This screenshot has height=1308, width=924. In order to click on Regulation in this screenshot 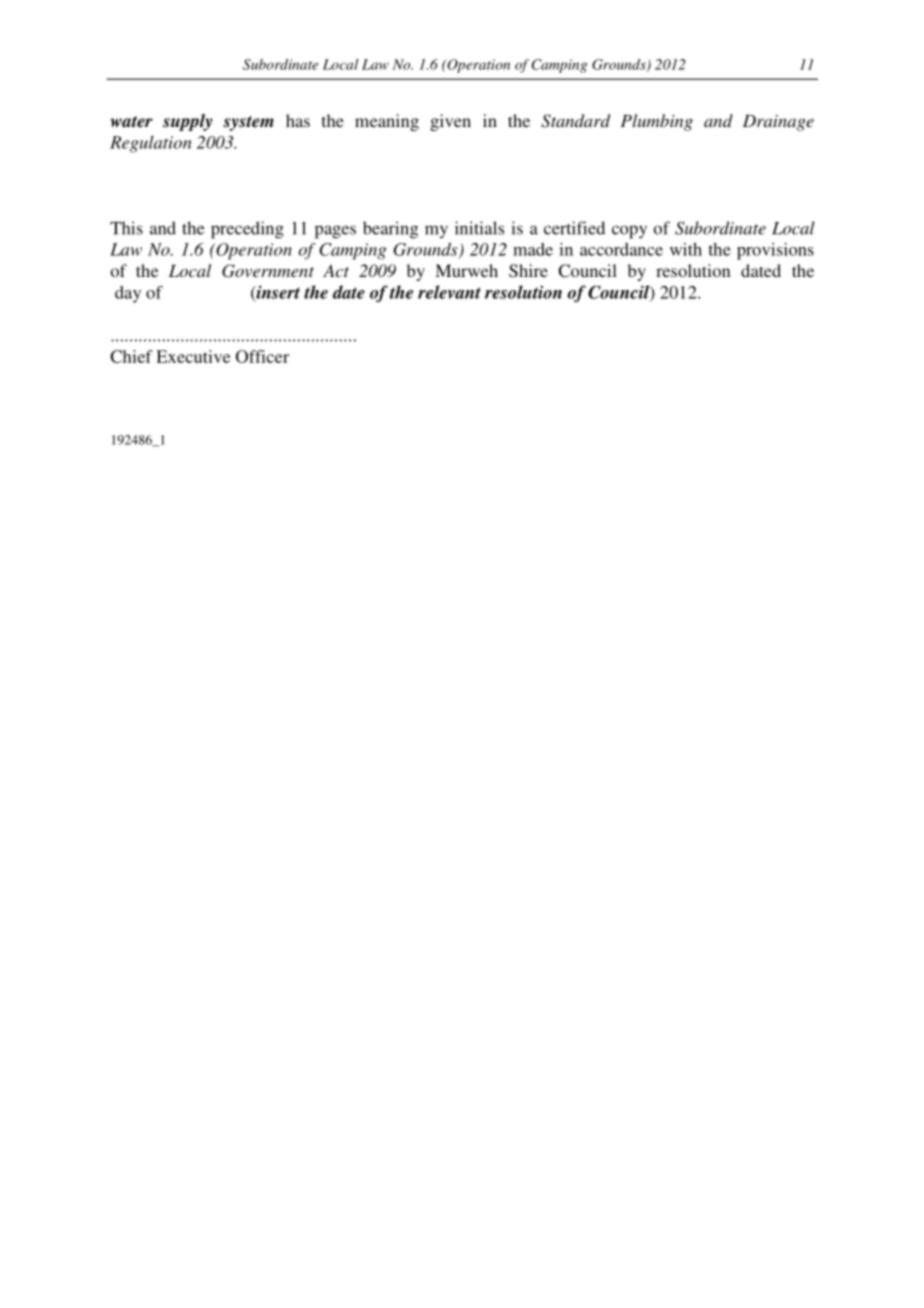, I will do `click(151, 144)`.
